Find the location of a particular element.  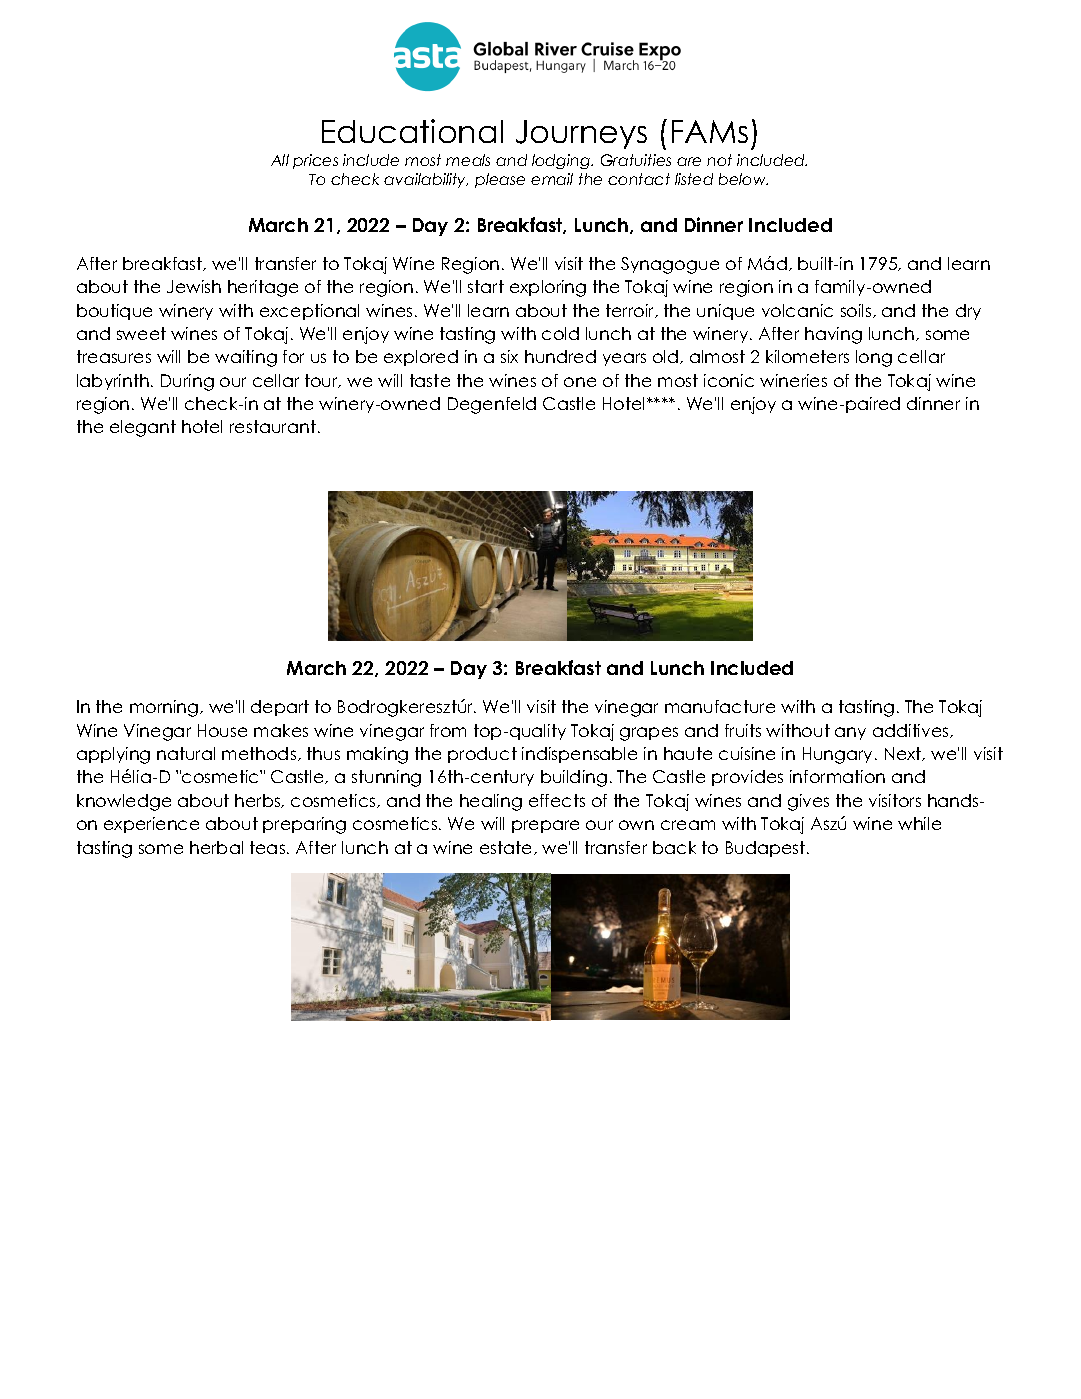

sweet is located at coordinates (141, 333).
